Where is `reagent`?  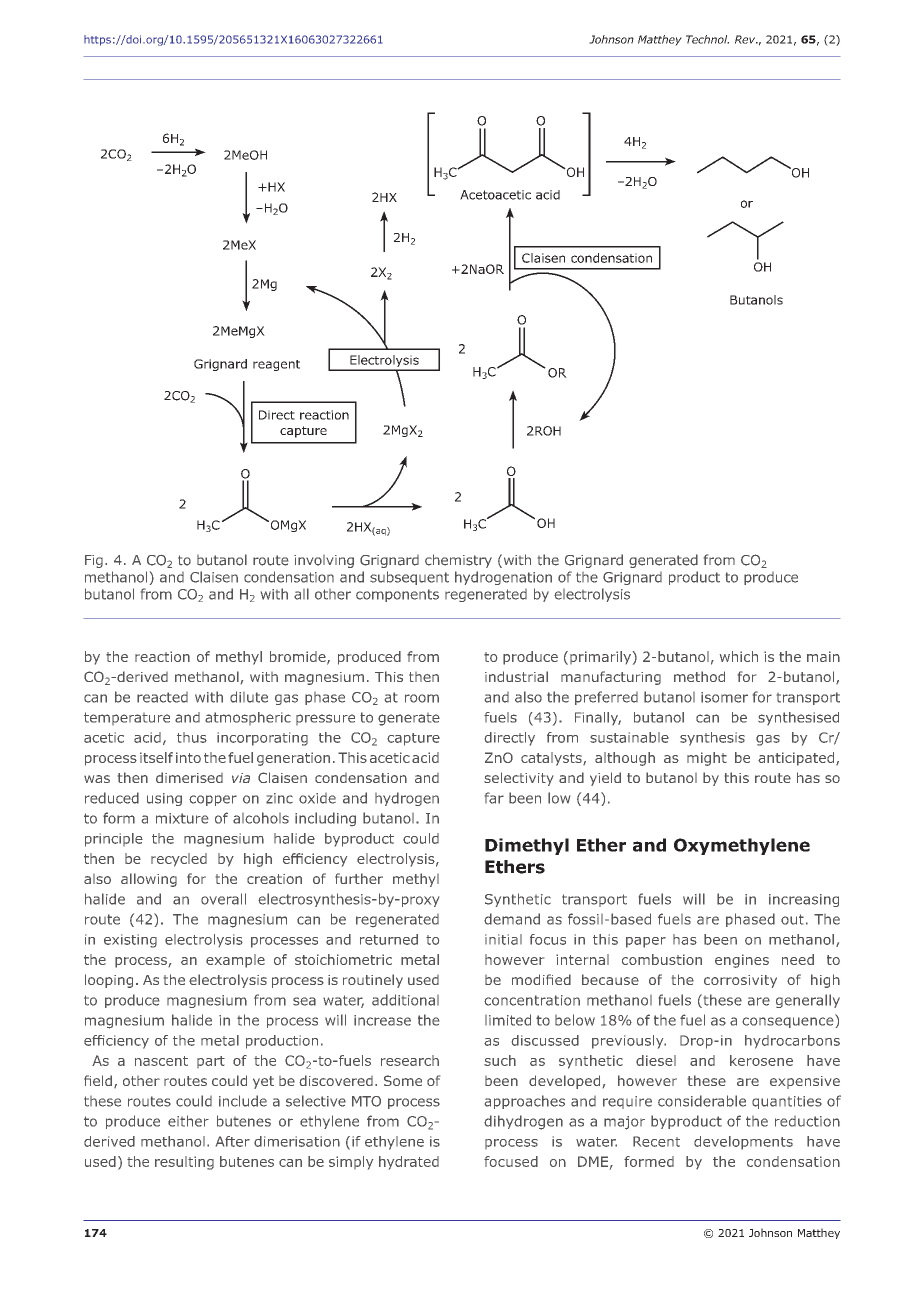 reagent is located at coordinates (276, 365).
